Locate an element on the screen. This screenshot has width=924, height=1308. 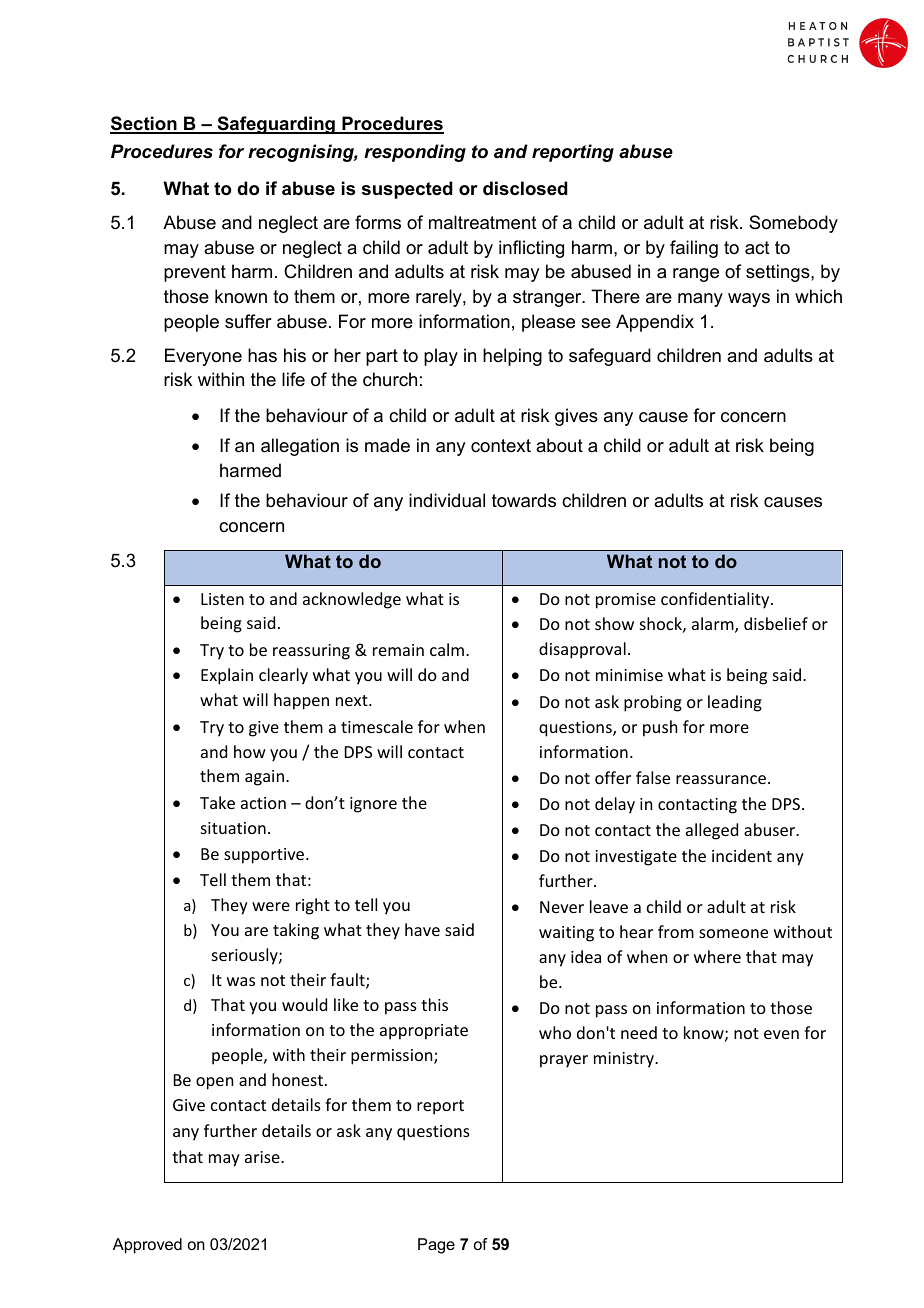
allegation is located at coordinates (300, 447).
